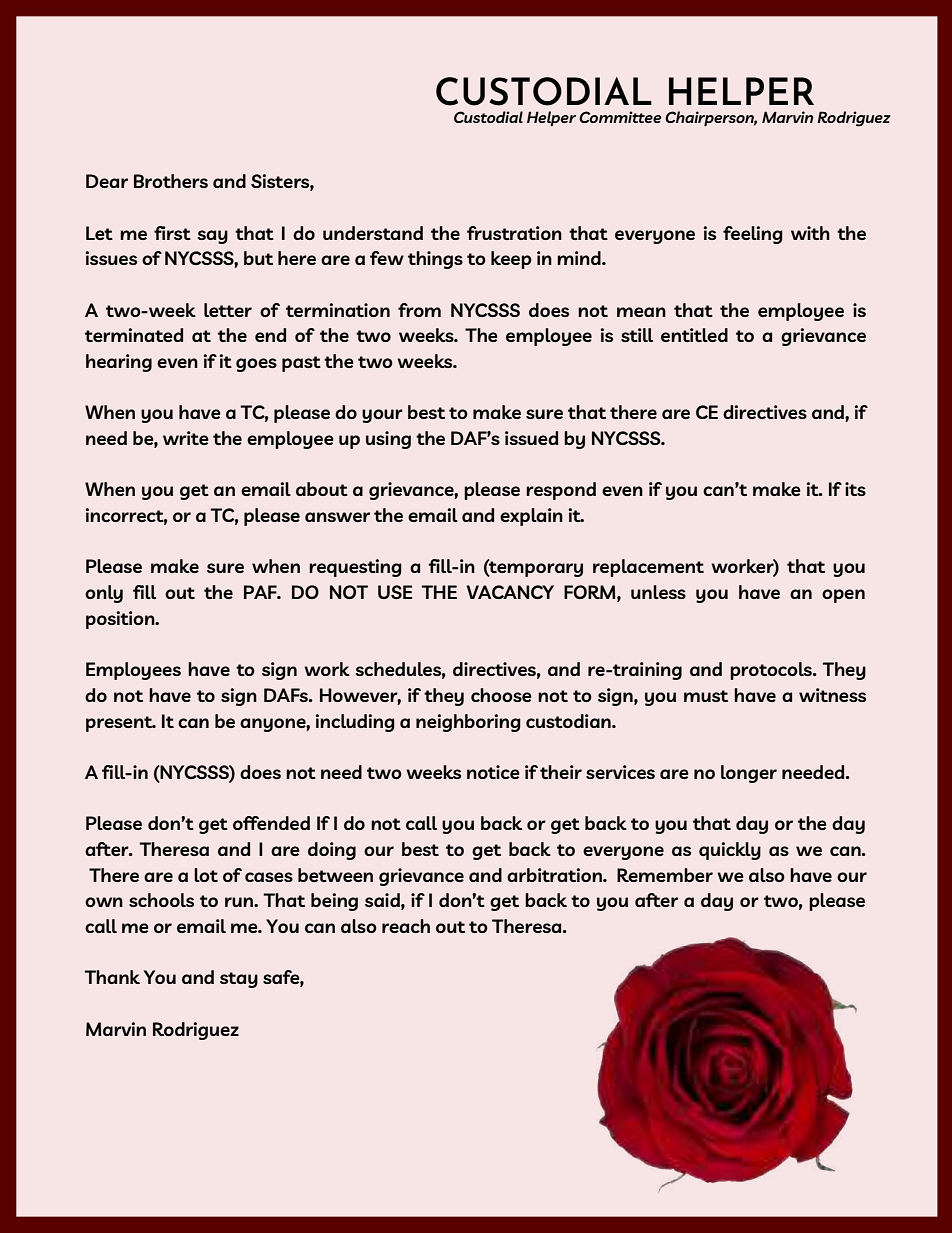  What do you see at coordinates (620, 117) in the image?
I see `Committee` at bounding box center [620, 117].
